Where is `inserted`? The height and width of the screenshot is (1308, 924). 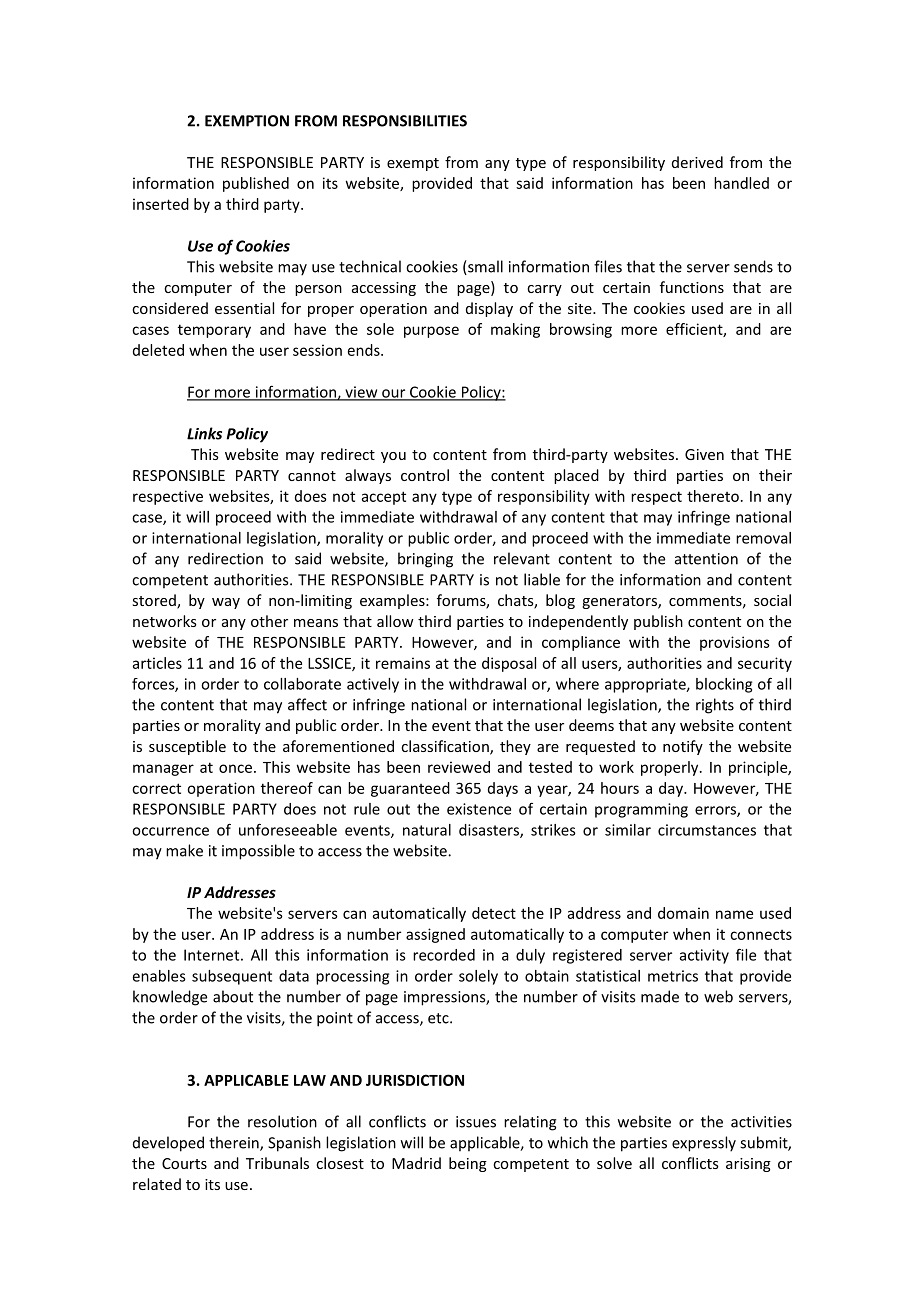 inserted is located at coordinates (161, 204).
